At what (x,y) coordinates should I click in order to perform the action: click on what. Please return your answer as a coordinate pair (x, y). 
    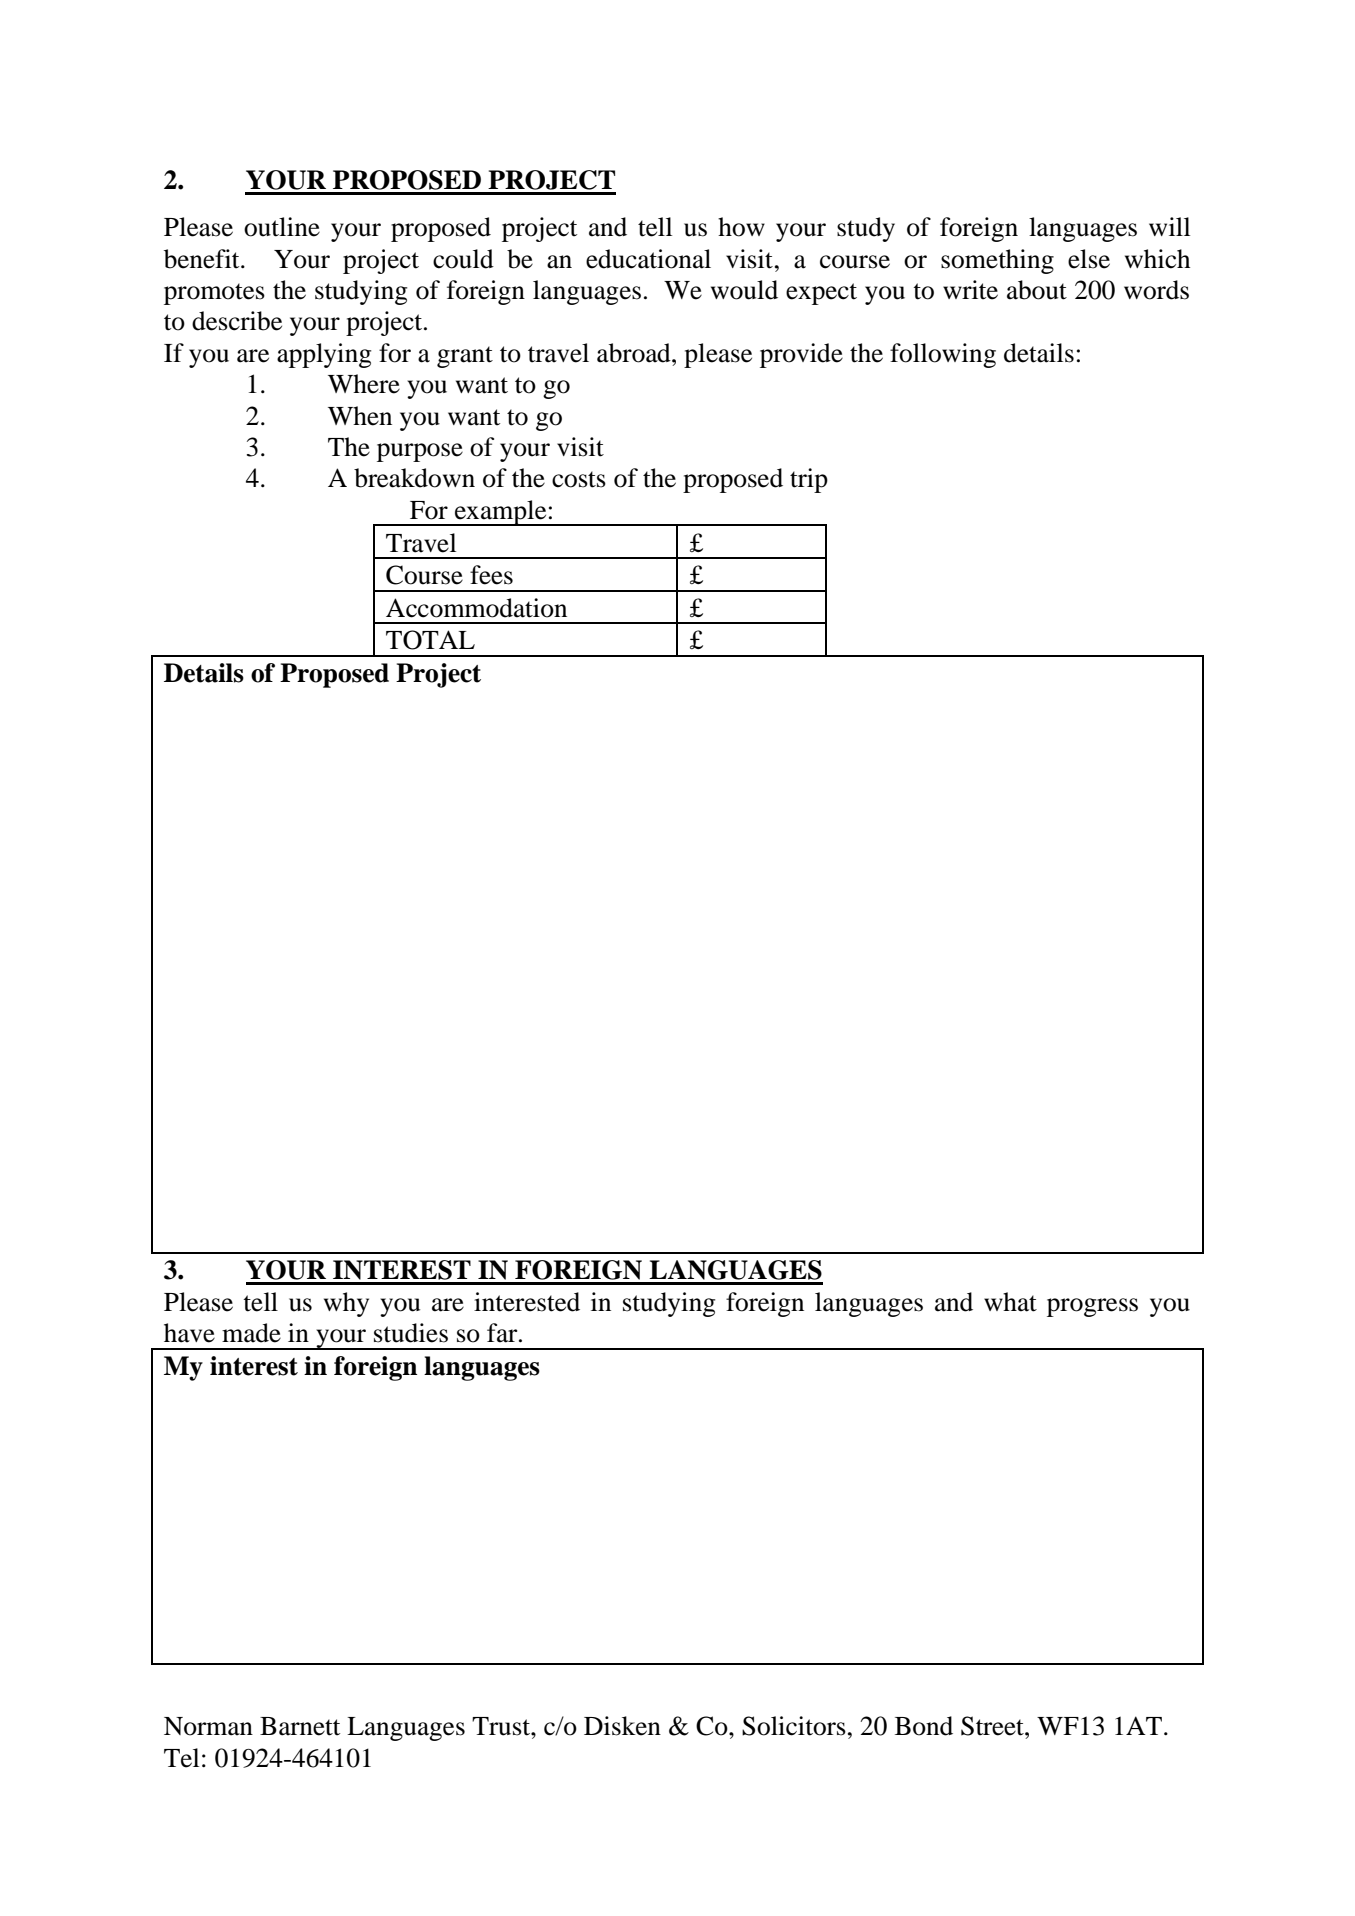
    Looking at the image, I should click on (1010, 1302).
